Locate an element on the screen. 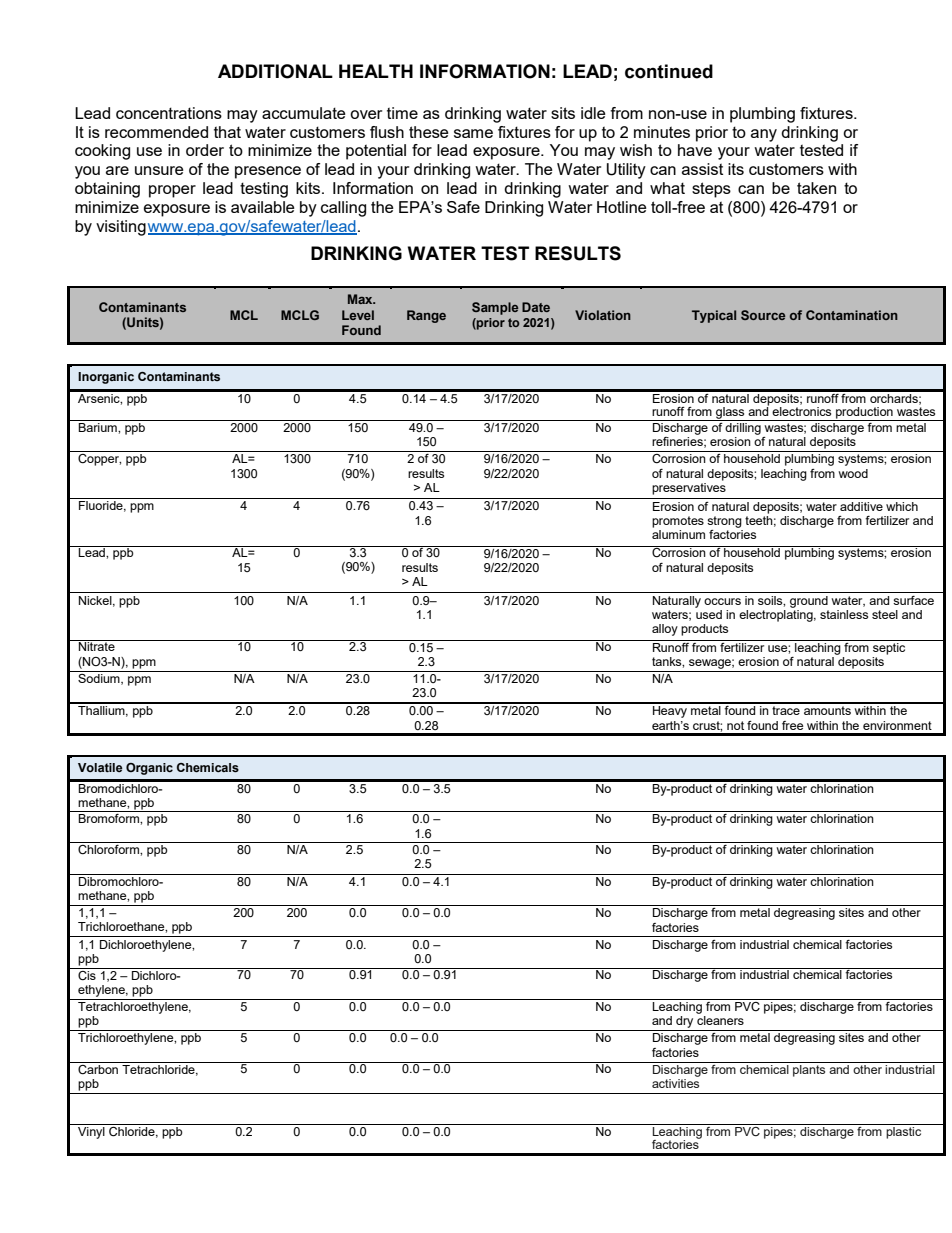 The width and height of the screenshot is (952, 1233). activities is located at coordinates (675, 1083).
